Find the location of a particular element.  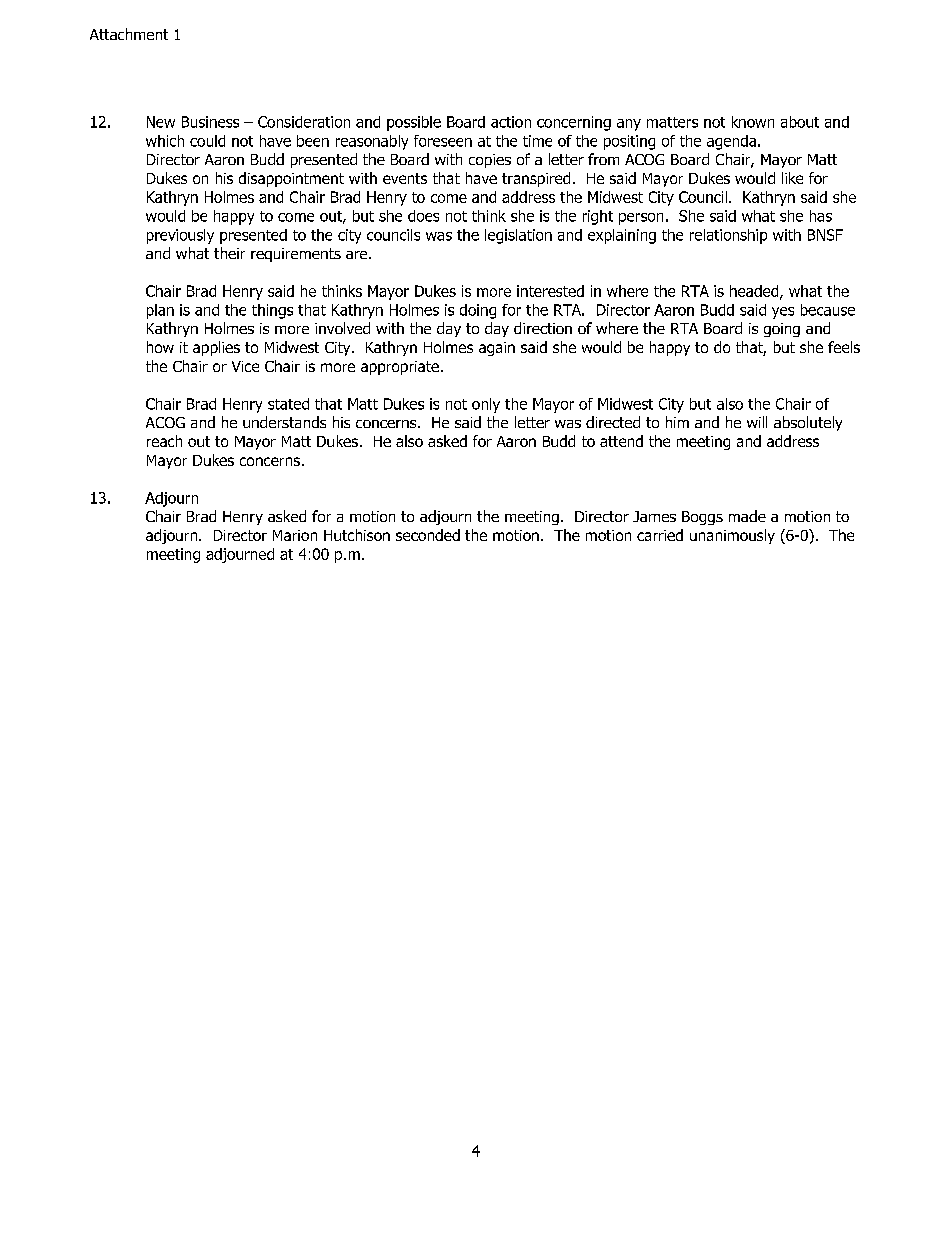

known is located at coordinates (753, 122).
